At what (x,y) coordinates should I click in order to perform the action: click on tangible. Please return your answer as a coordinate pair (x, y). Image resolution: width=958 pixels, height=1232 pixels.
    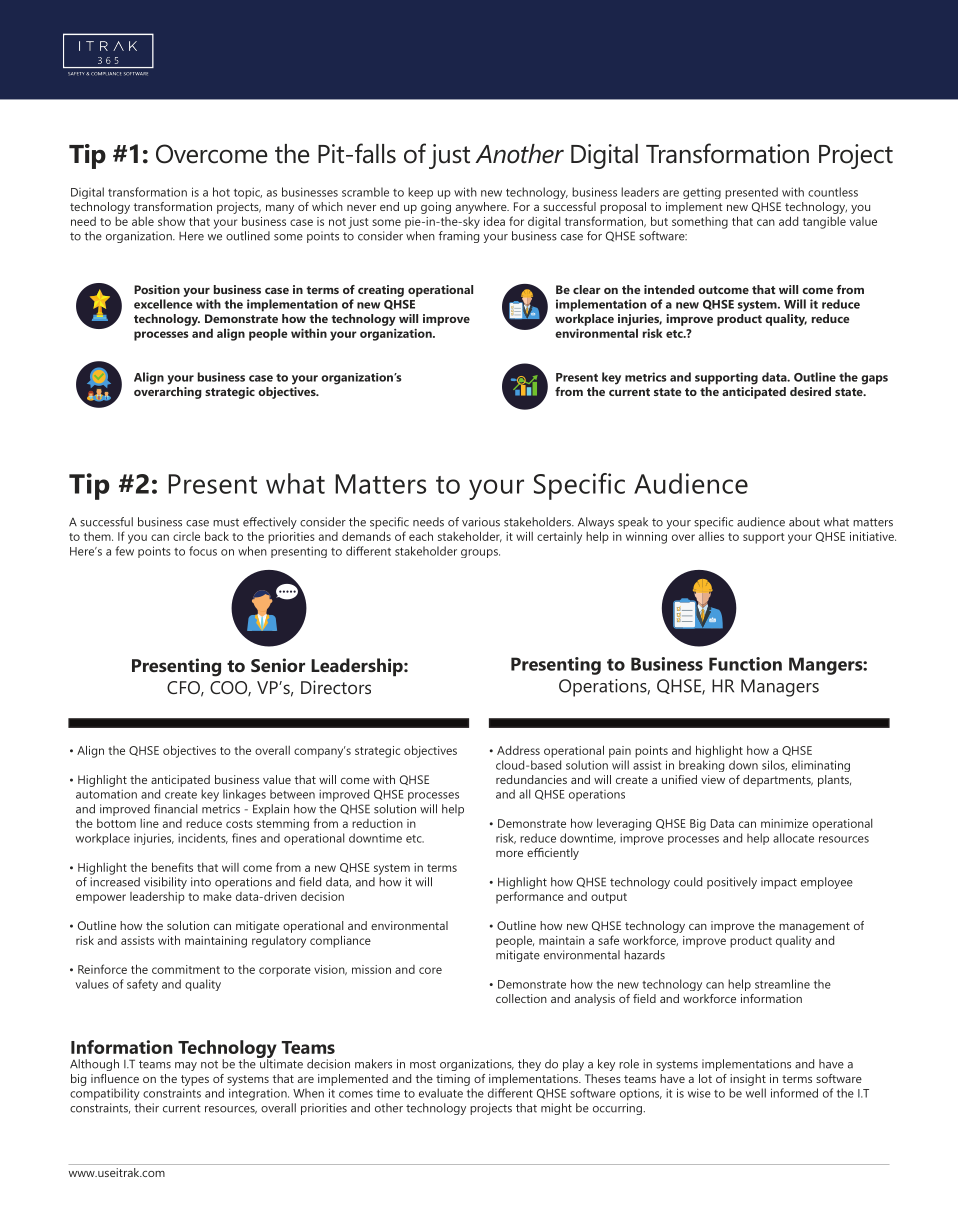
    Looking at the image, I should click on (824, 223).
